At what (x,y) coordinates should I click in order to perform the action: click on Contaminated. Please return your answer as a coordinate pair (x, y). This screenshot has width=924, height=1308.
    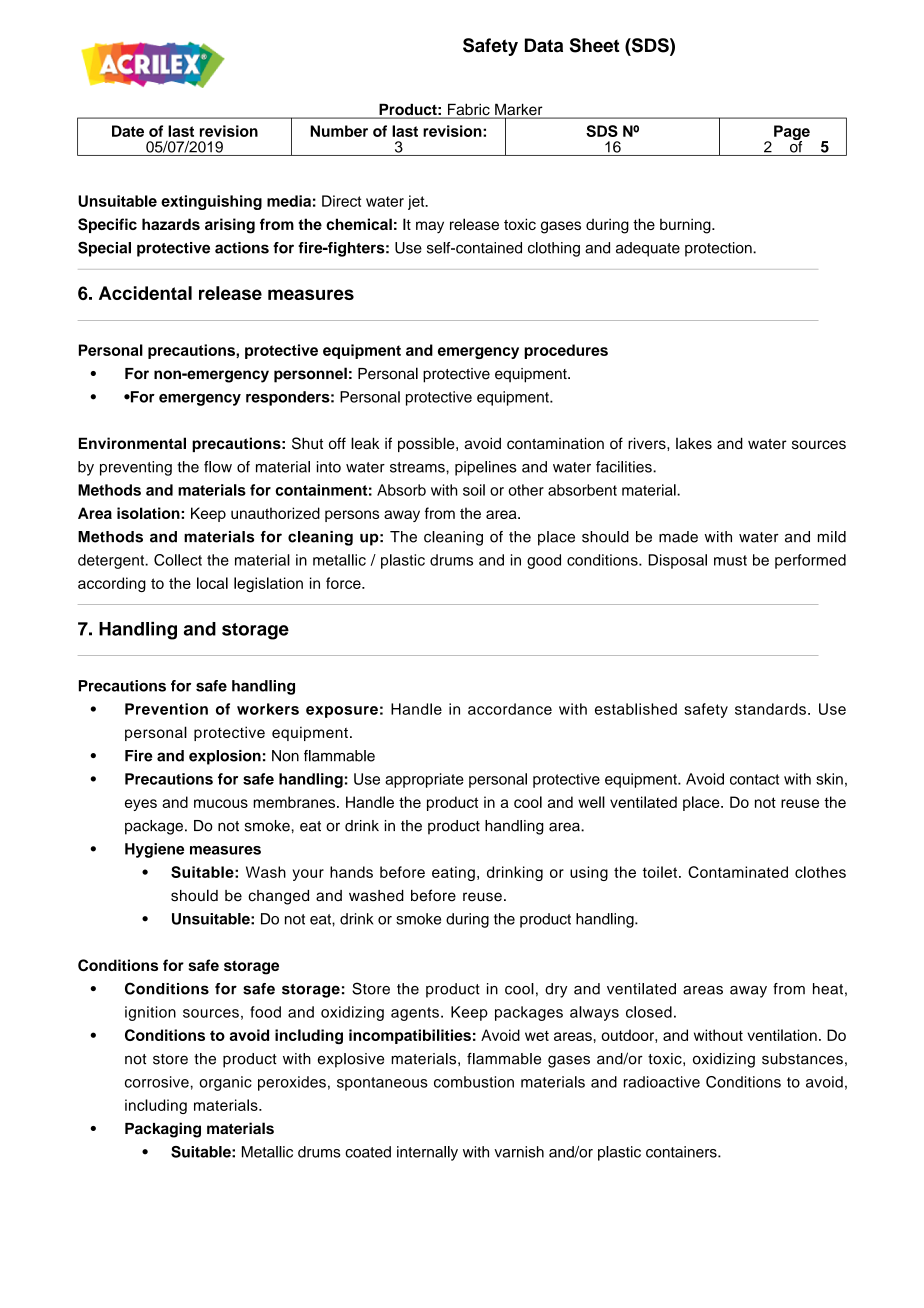
    Looking at the image, I should click on (738, 872).
